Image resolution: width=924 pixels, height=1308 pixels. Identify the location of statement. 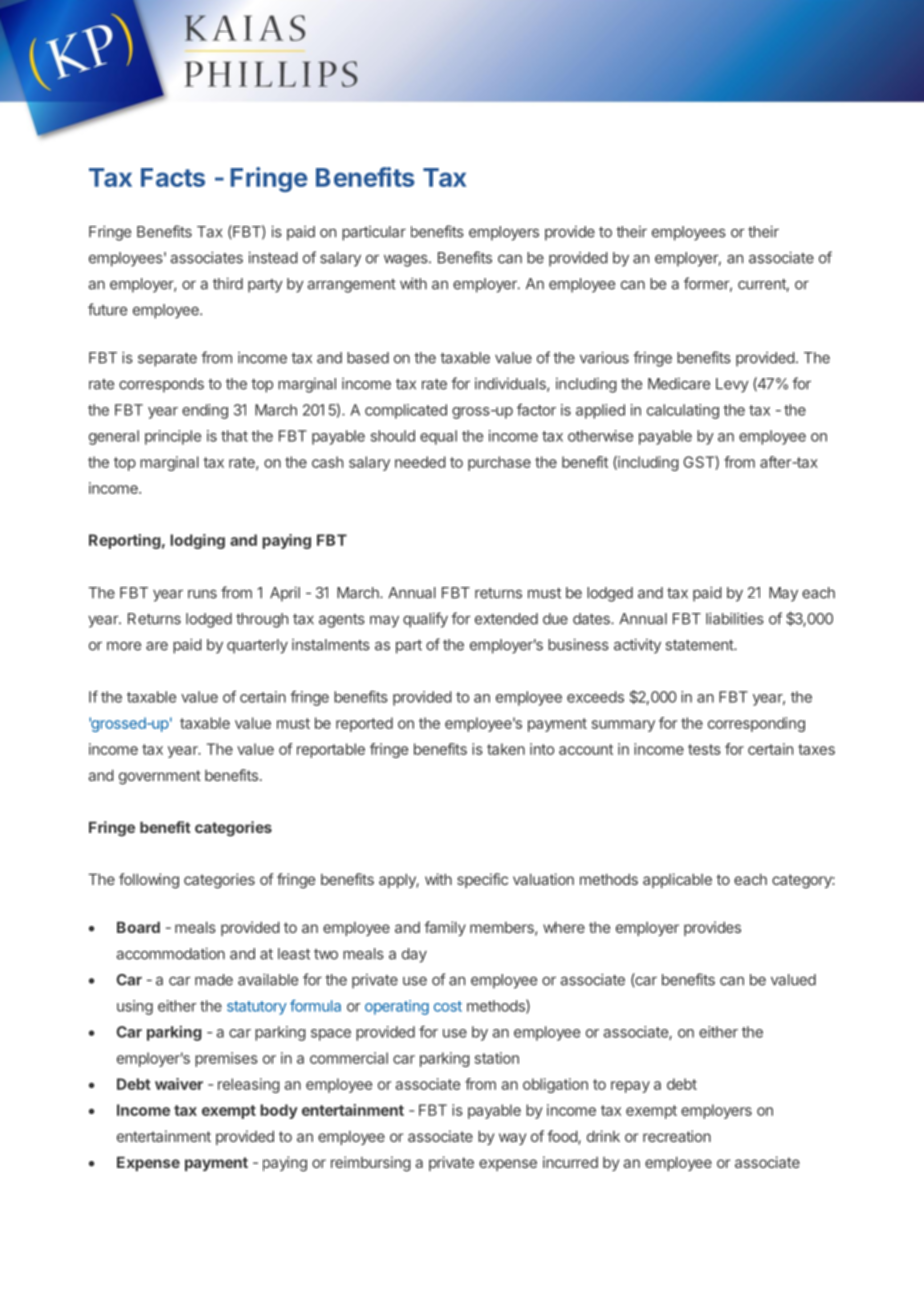
(700, 645).
